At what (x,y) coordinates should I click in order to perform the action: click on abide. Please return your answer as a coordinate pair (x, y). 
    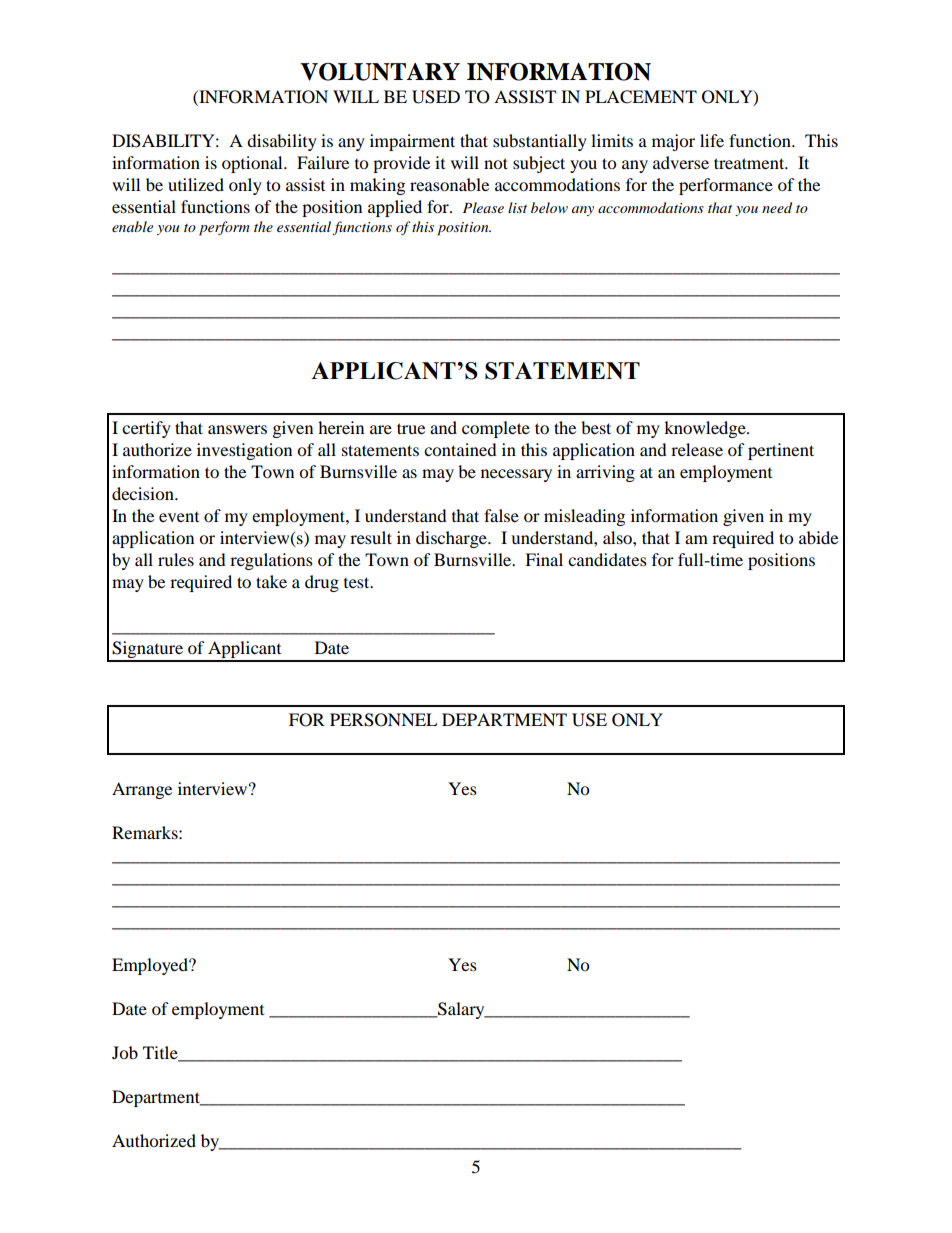
    Looking at the image, I should click on (818, 537).
